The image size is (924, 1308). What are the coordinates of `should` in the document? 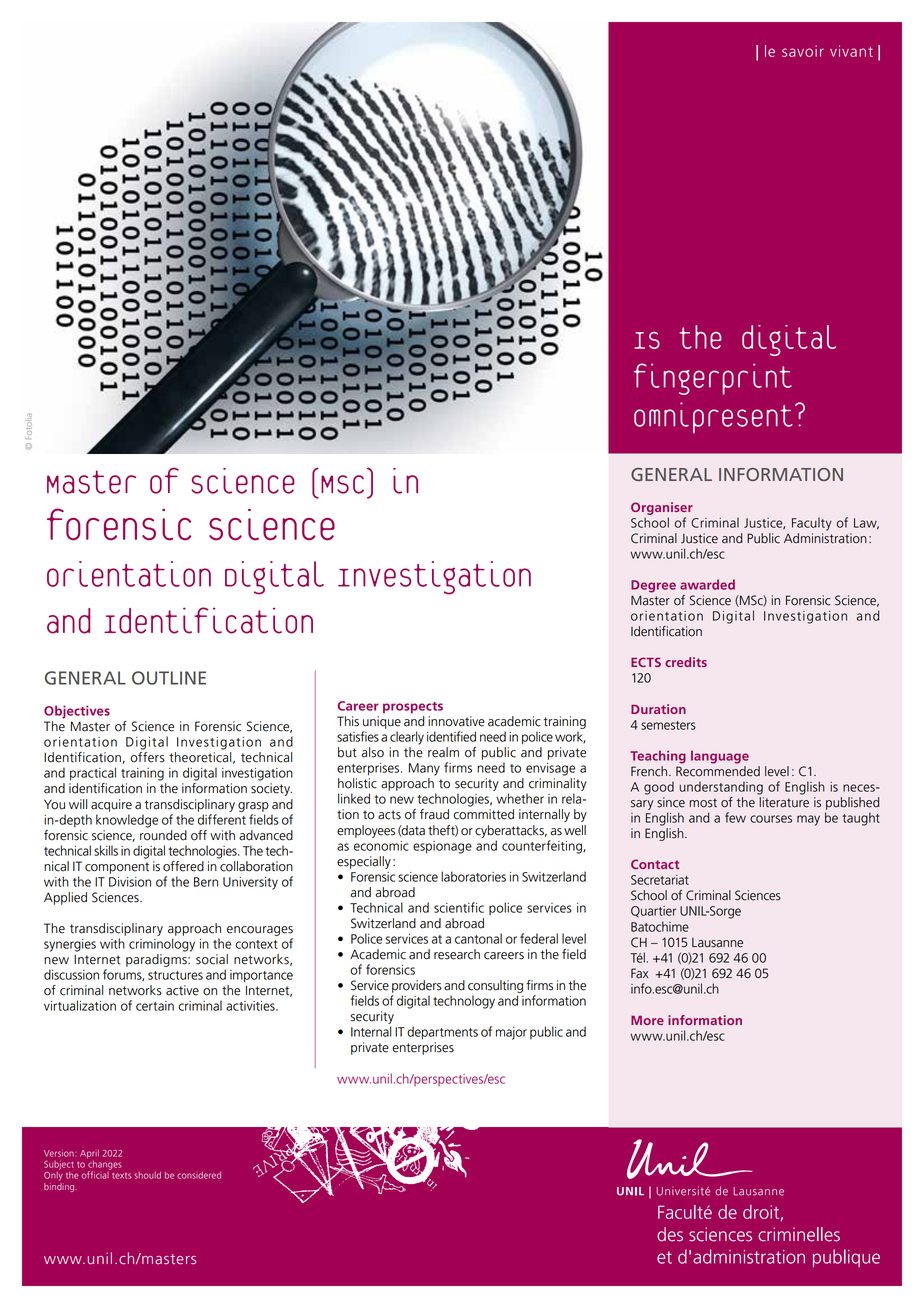 It's located at (147, 1175).
